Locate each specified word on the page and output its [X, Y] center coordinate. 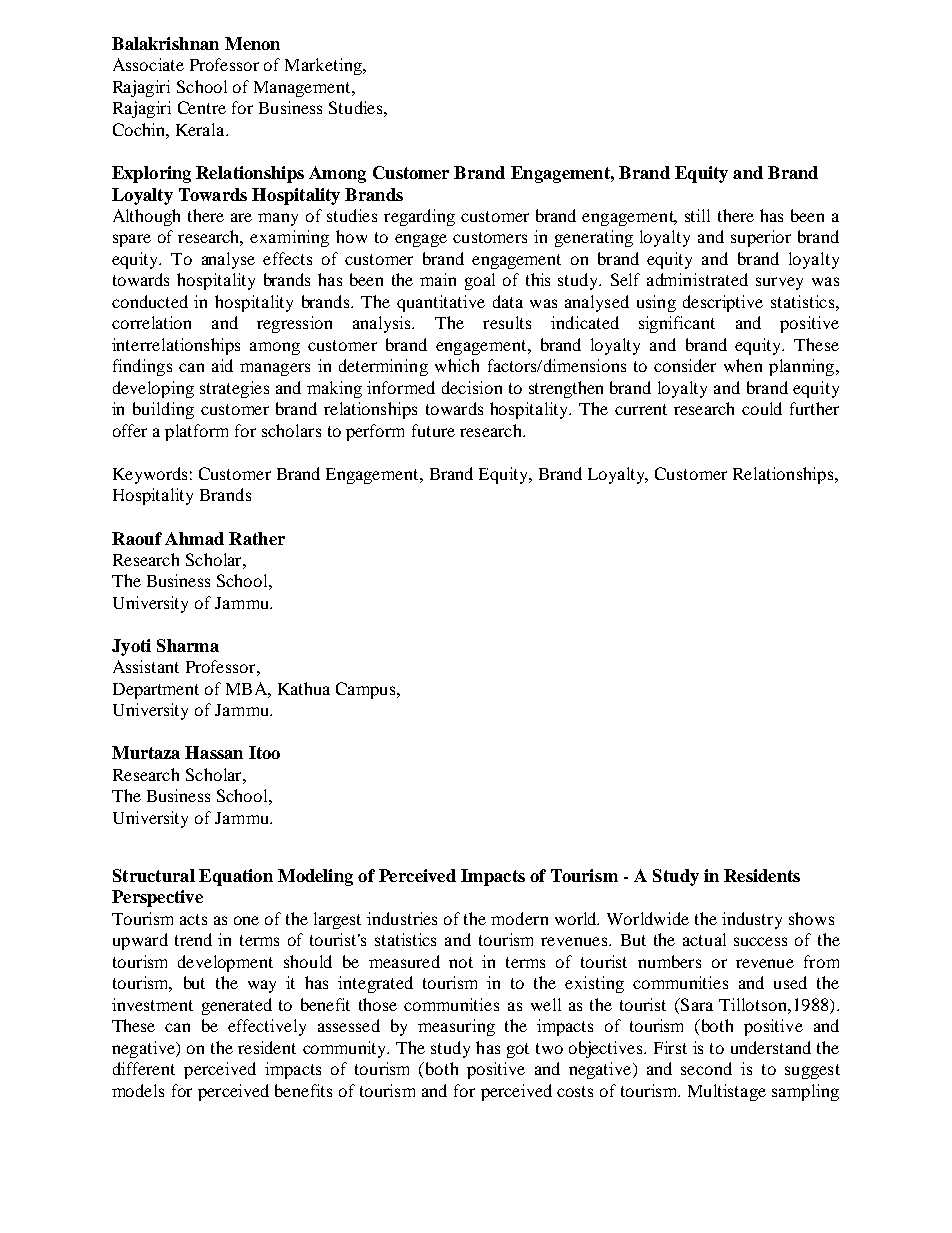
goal [480, 281]
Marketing [324, 66]
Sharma [188, 645]
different [144, 1068]
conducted [150, 301]
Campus [367, 690]
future [433, 430]
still [697, 215]
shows [811, 918]
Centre [202, 107]
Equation [236, 877]
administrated [697, 279]
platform [196, 432]
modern [519, 918]
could [762, 408]
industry [752, 920]
